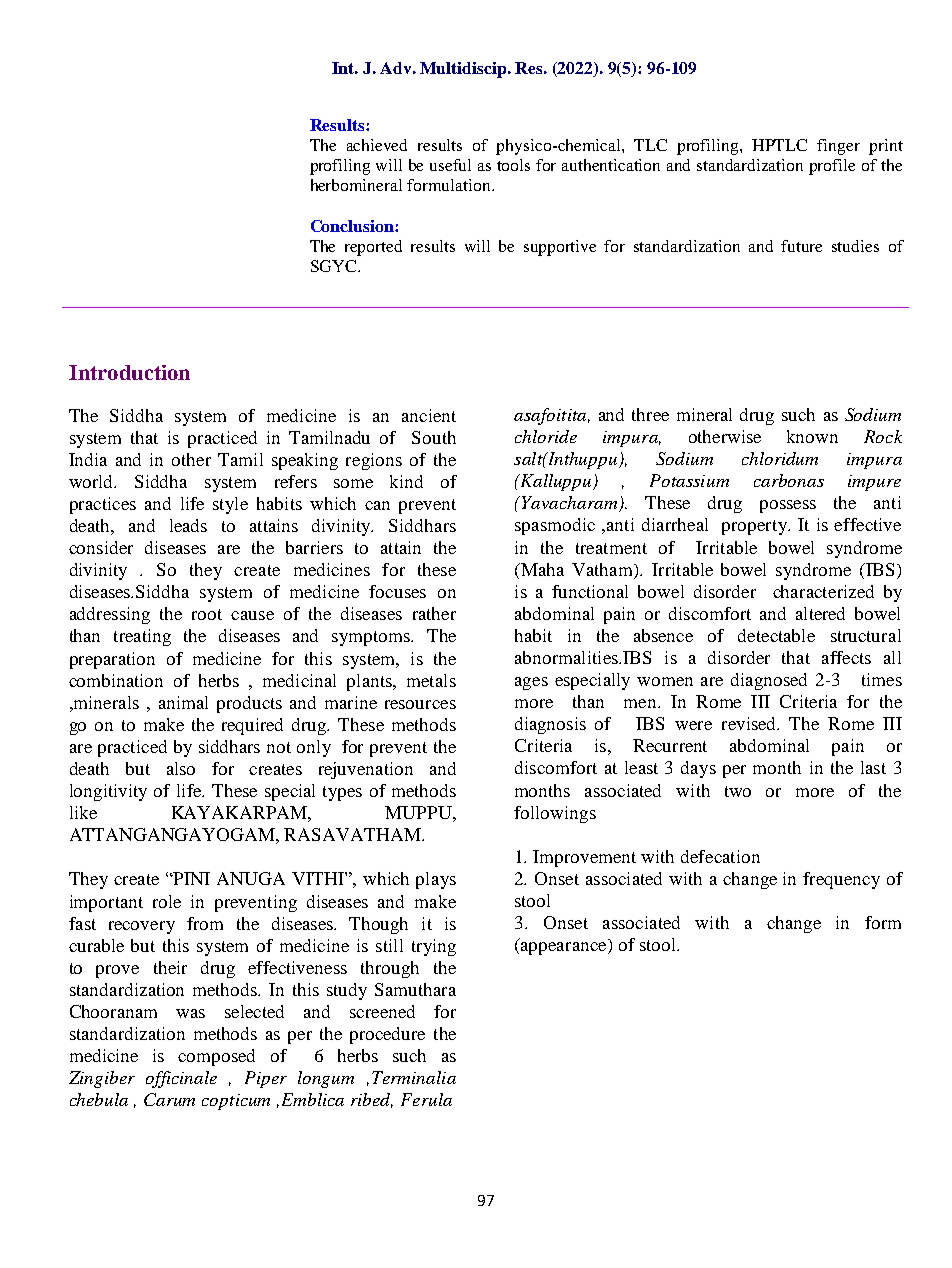 The width and height of the image is (952, 1268). Describe the element at coordinates (565, 948) in the image. I see `appearance` at that location.
